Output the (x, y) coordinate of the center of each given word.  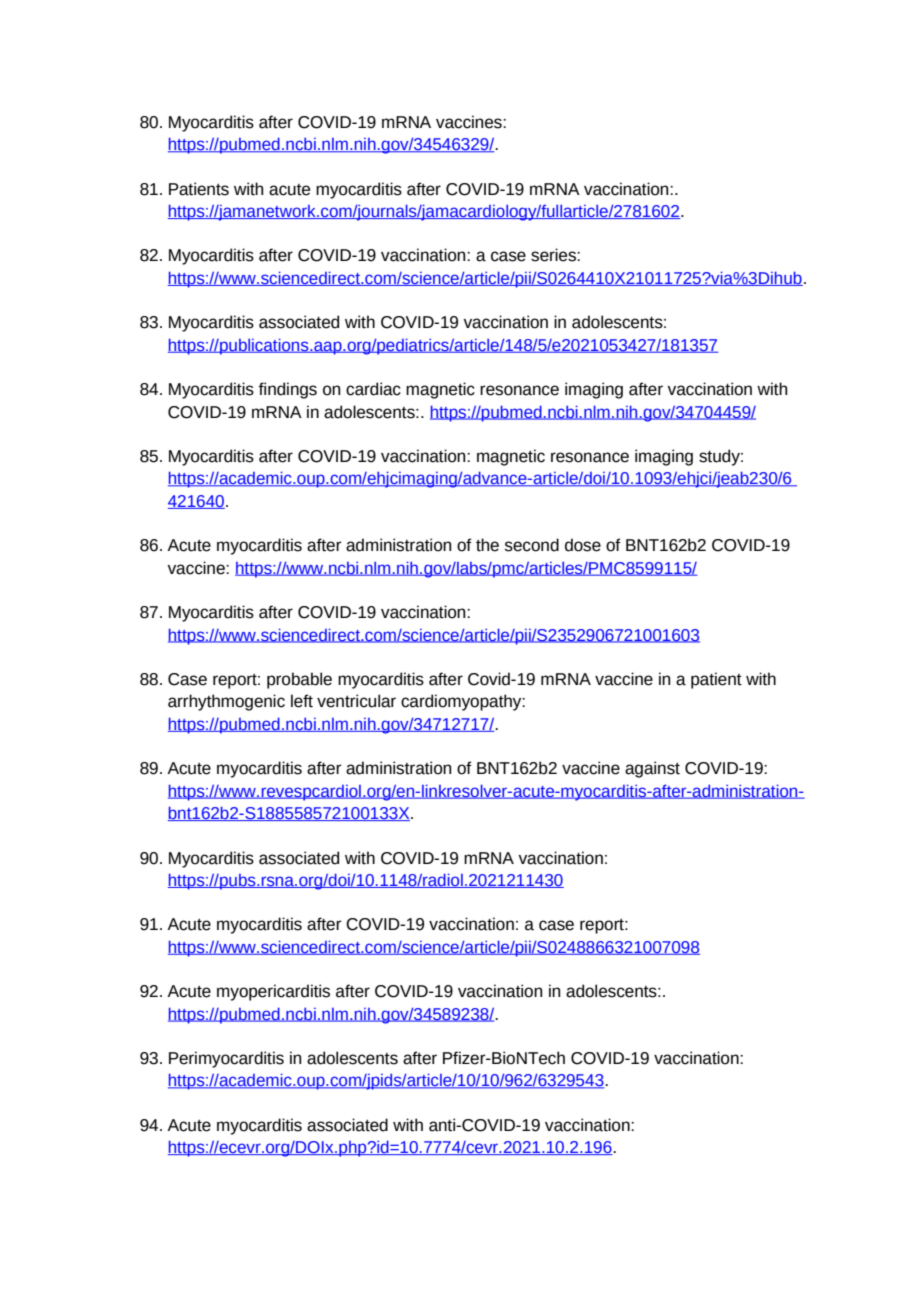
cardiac (373, 389)
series (554, 255)
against (652, 769)
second (532, 545)
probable (299, 680)
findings (287, 390)
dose (583, 545)
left (302, 701)
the (487, 545)
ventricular (356, 701)
